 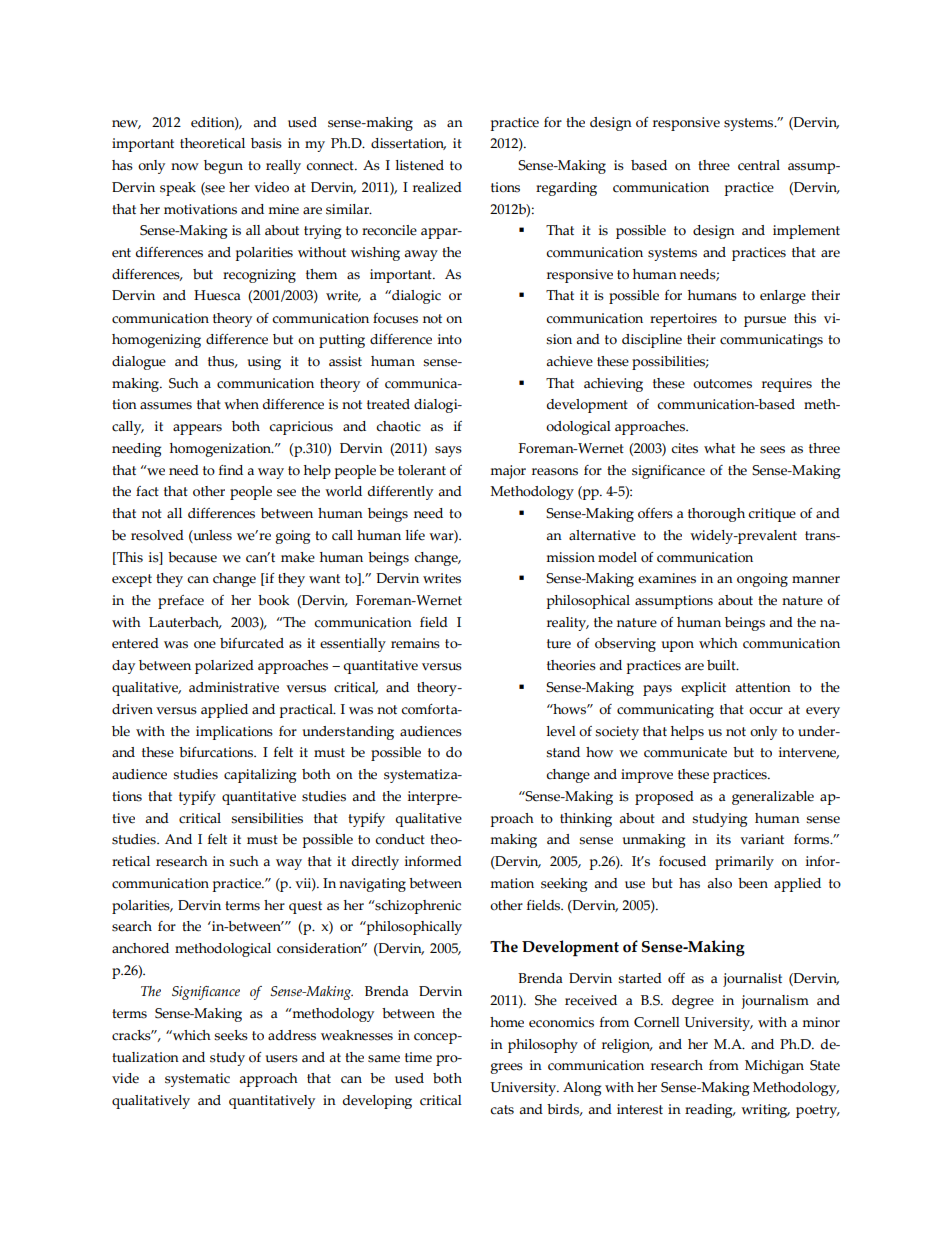 What do you see at coordinates (437, 187) in the screenshot?
I see `realized` at bounding box center [437, 187].
